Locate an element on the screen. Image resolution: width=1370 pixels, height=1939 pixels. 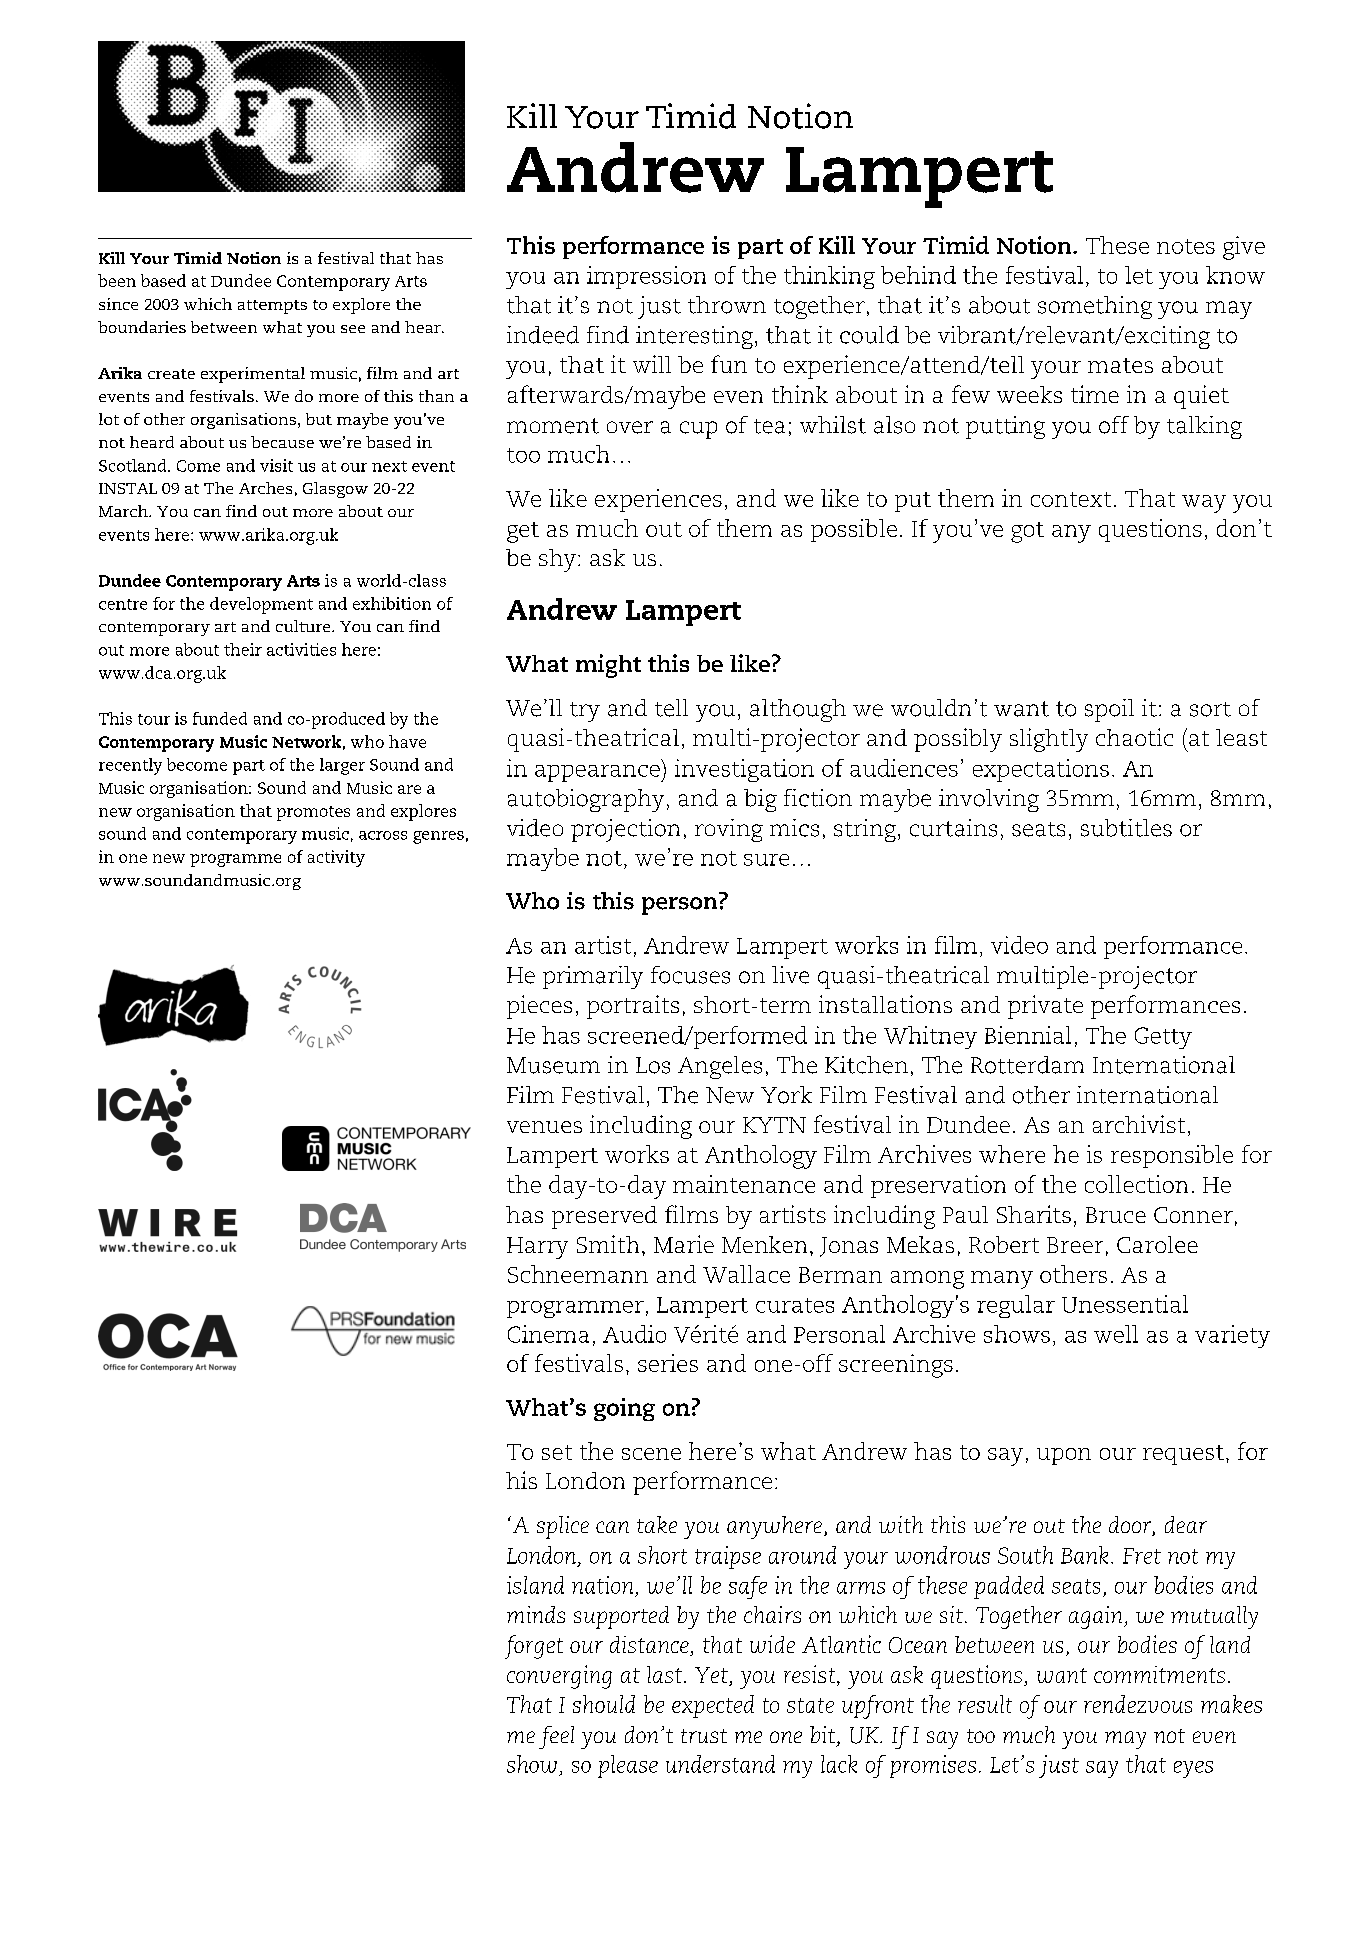
impression is located at coordinates (646, 277).
